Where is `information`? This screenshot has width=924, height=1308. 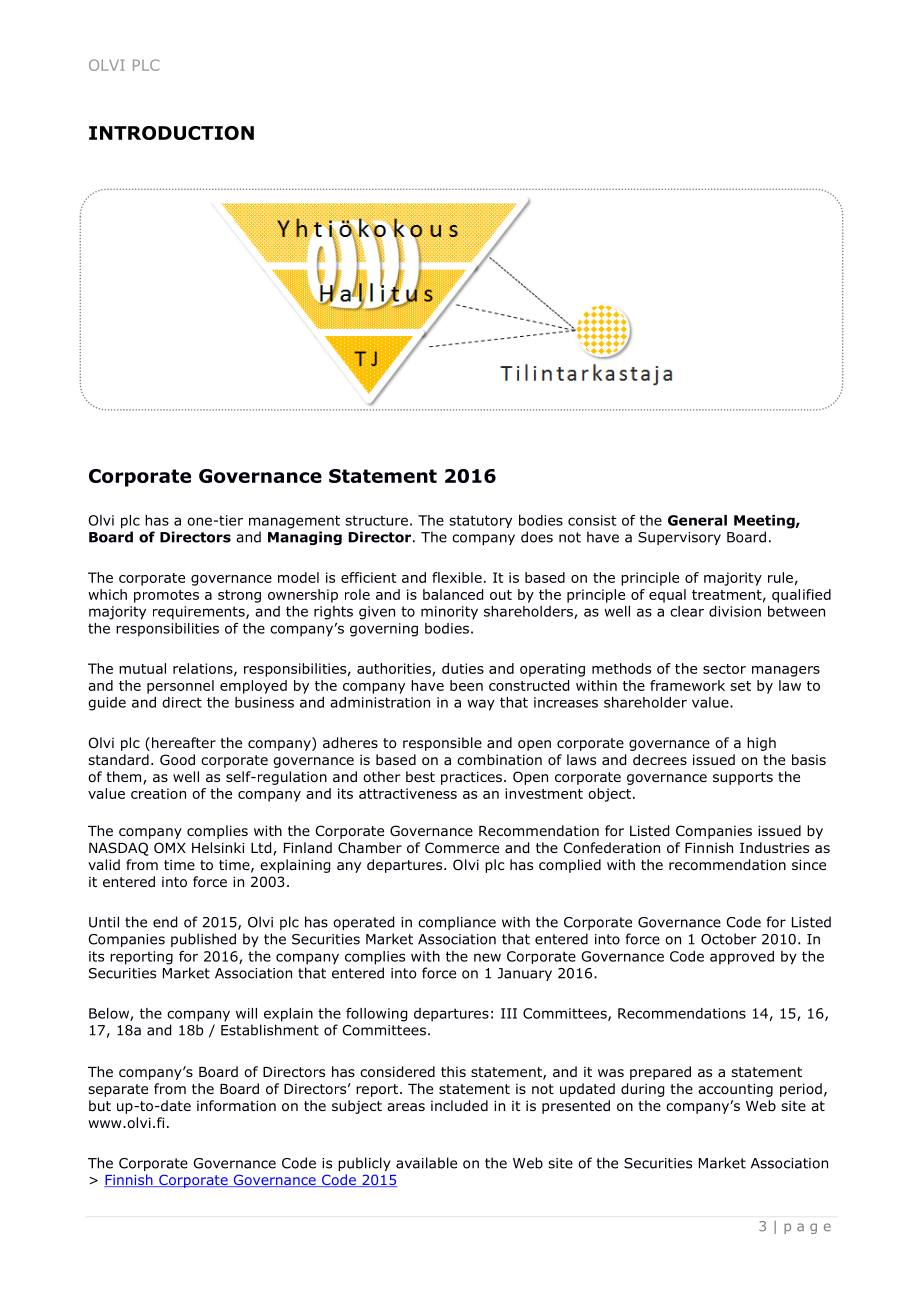
information is located at coordinates (236, 1106).
